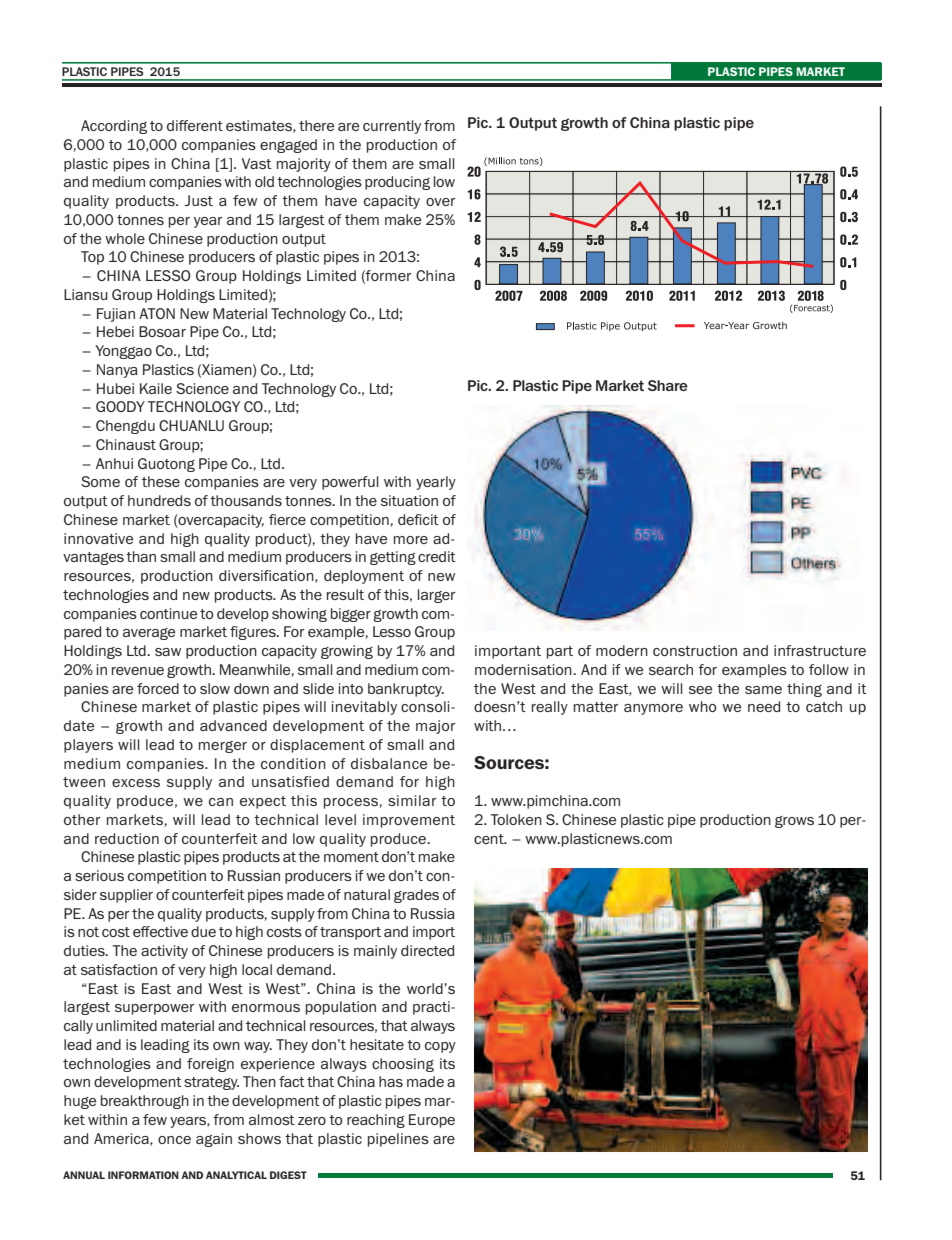 This document has height=1240, width=952. I want to click on construction, so click(695, 650).
